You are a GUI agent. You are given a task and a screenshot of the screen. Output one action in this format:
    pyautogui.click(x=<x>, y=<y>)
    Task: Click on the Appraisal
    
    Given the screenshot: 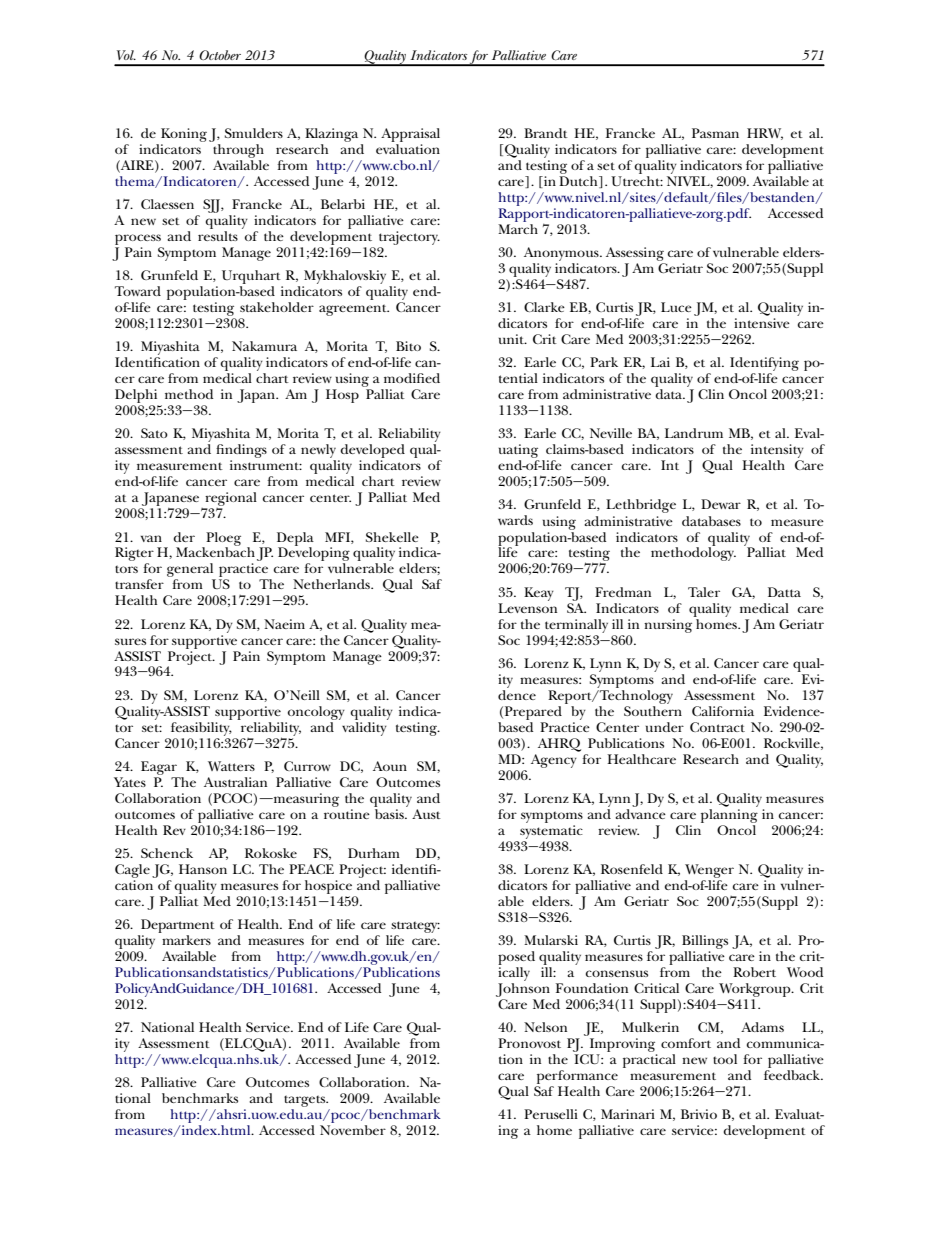 What is the action you would take?
    pyautogui.click(x=410, y=135)
